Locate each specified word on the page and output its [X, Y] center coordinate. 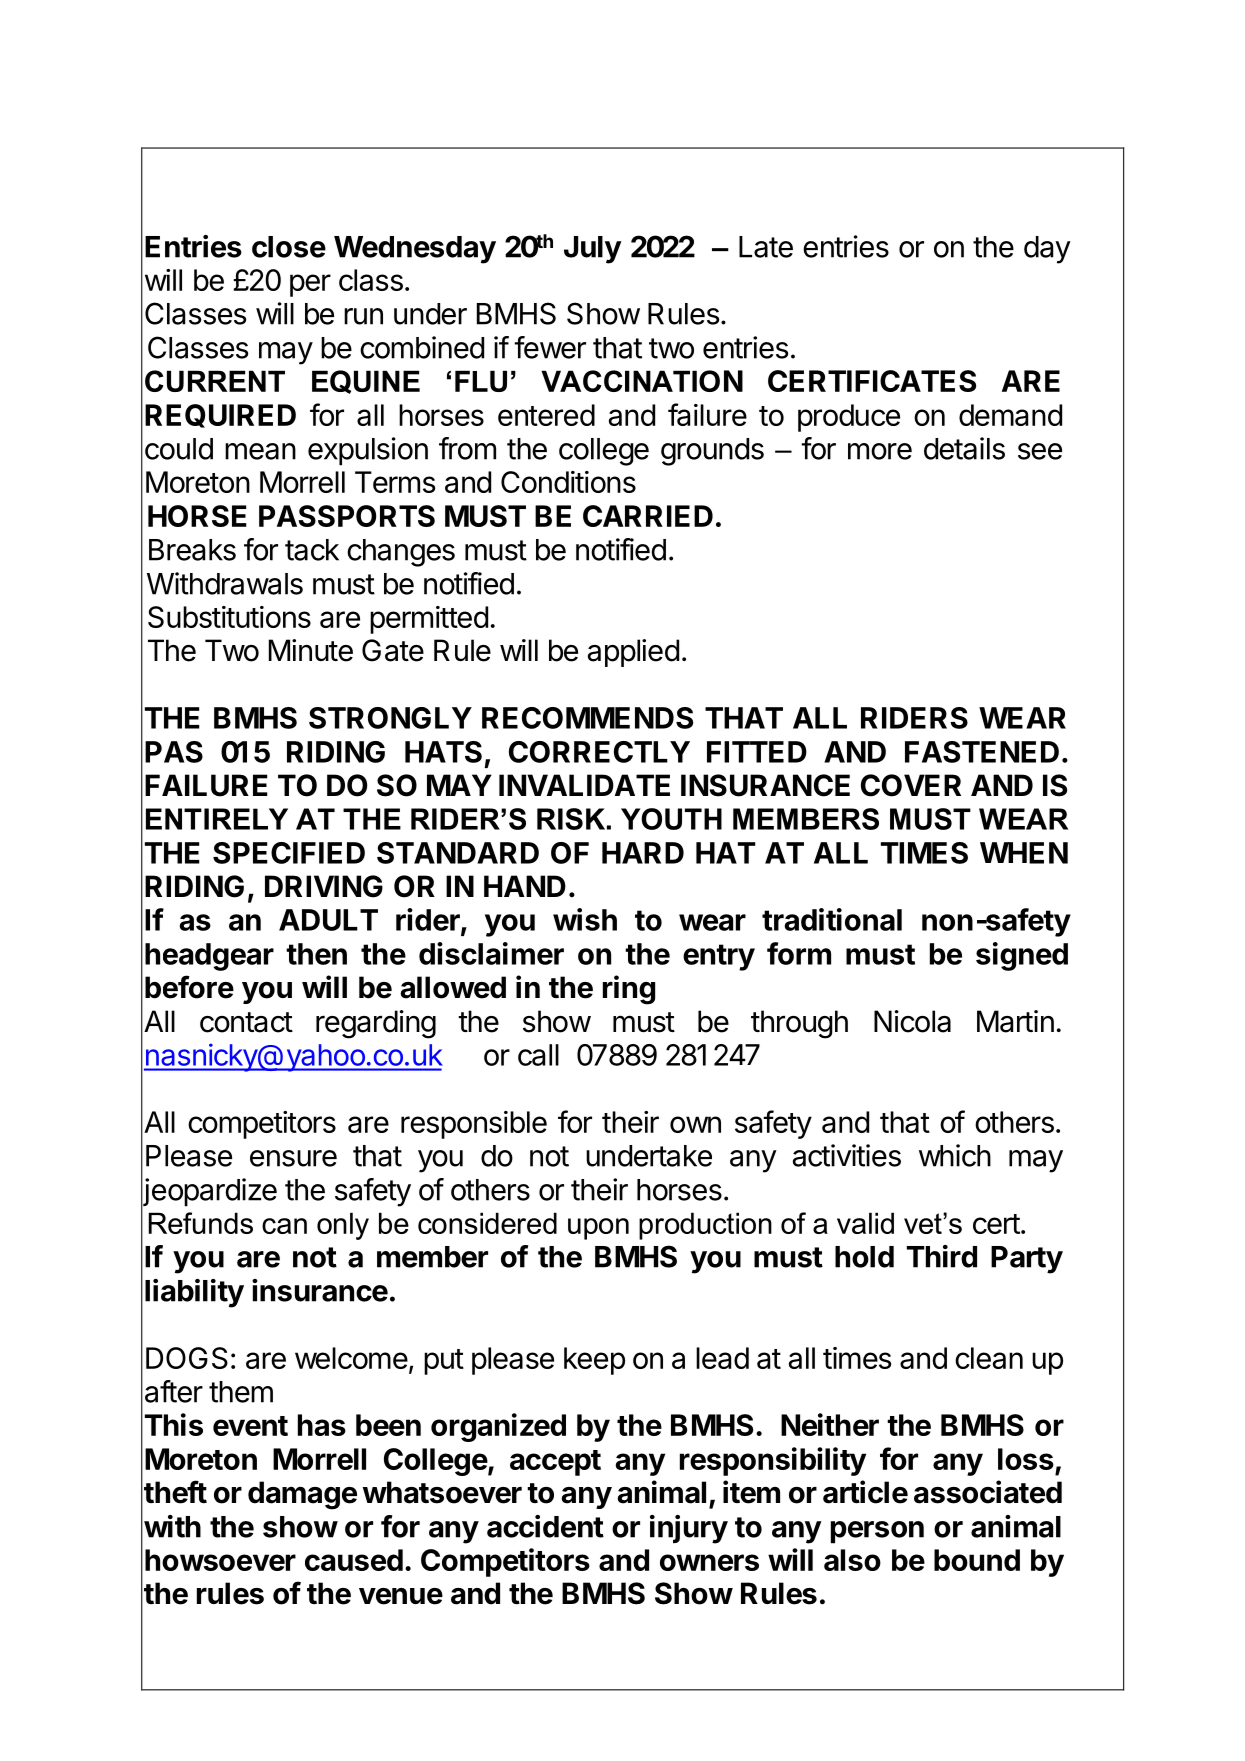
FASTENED [982, 752]
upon [598, 1229]
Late [766, 247]
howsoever [220, 1560]
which [955, 1155]
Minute [311, 650]
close [289, 247]
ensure [293, 1158]
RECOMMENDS [587, 718]
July [593, 250]
